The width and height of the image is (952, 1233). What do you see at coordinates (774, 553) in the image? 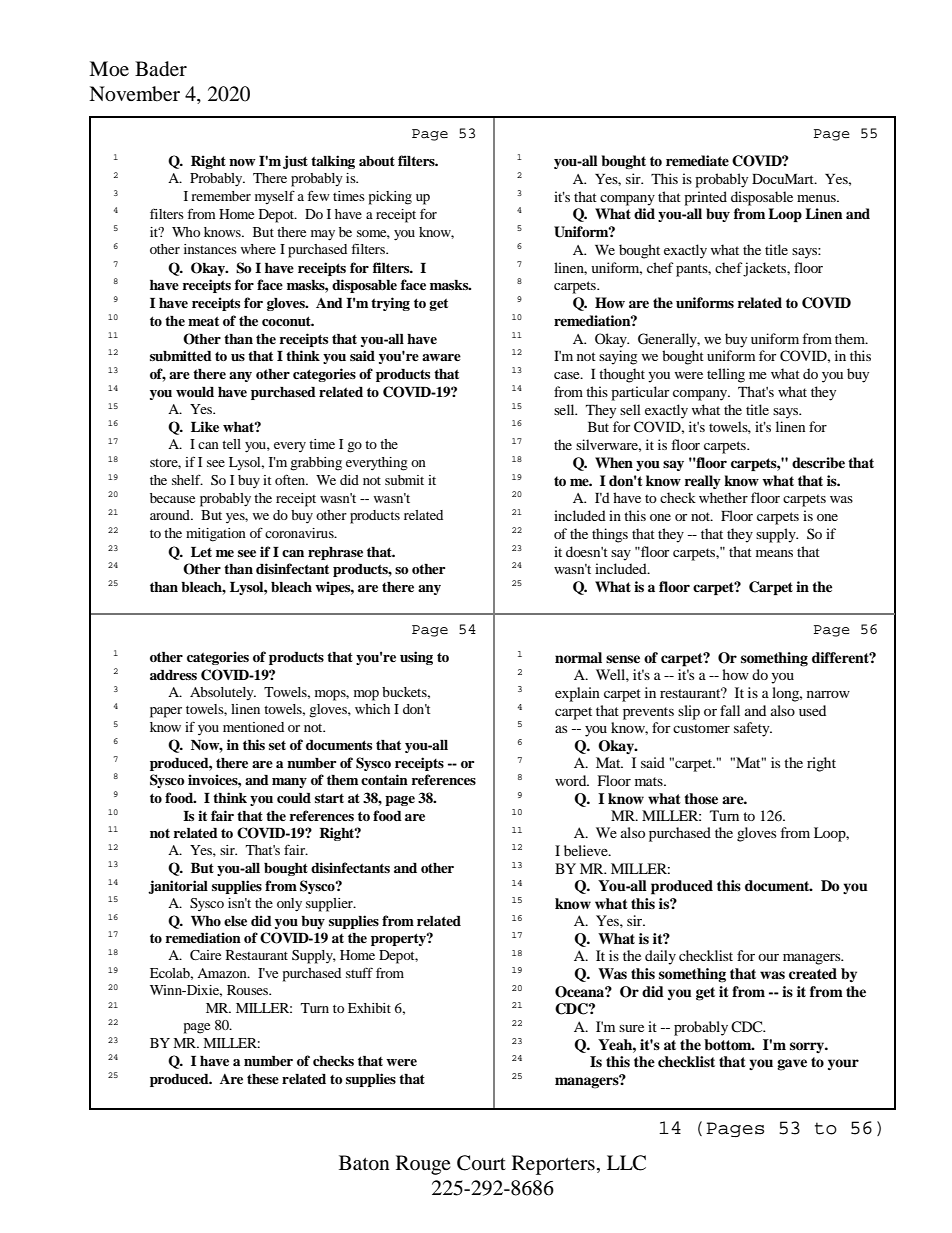
I see `means` at bounding box center [774, 553].
